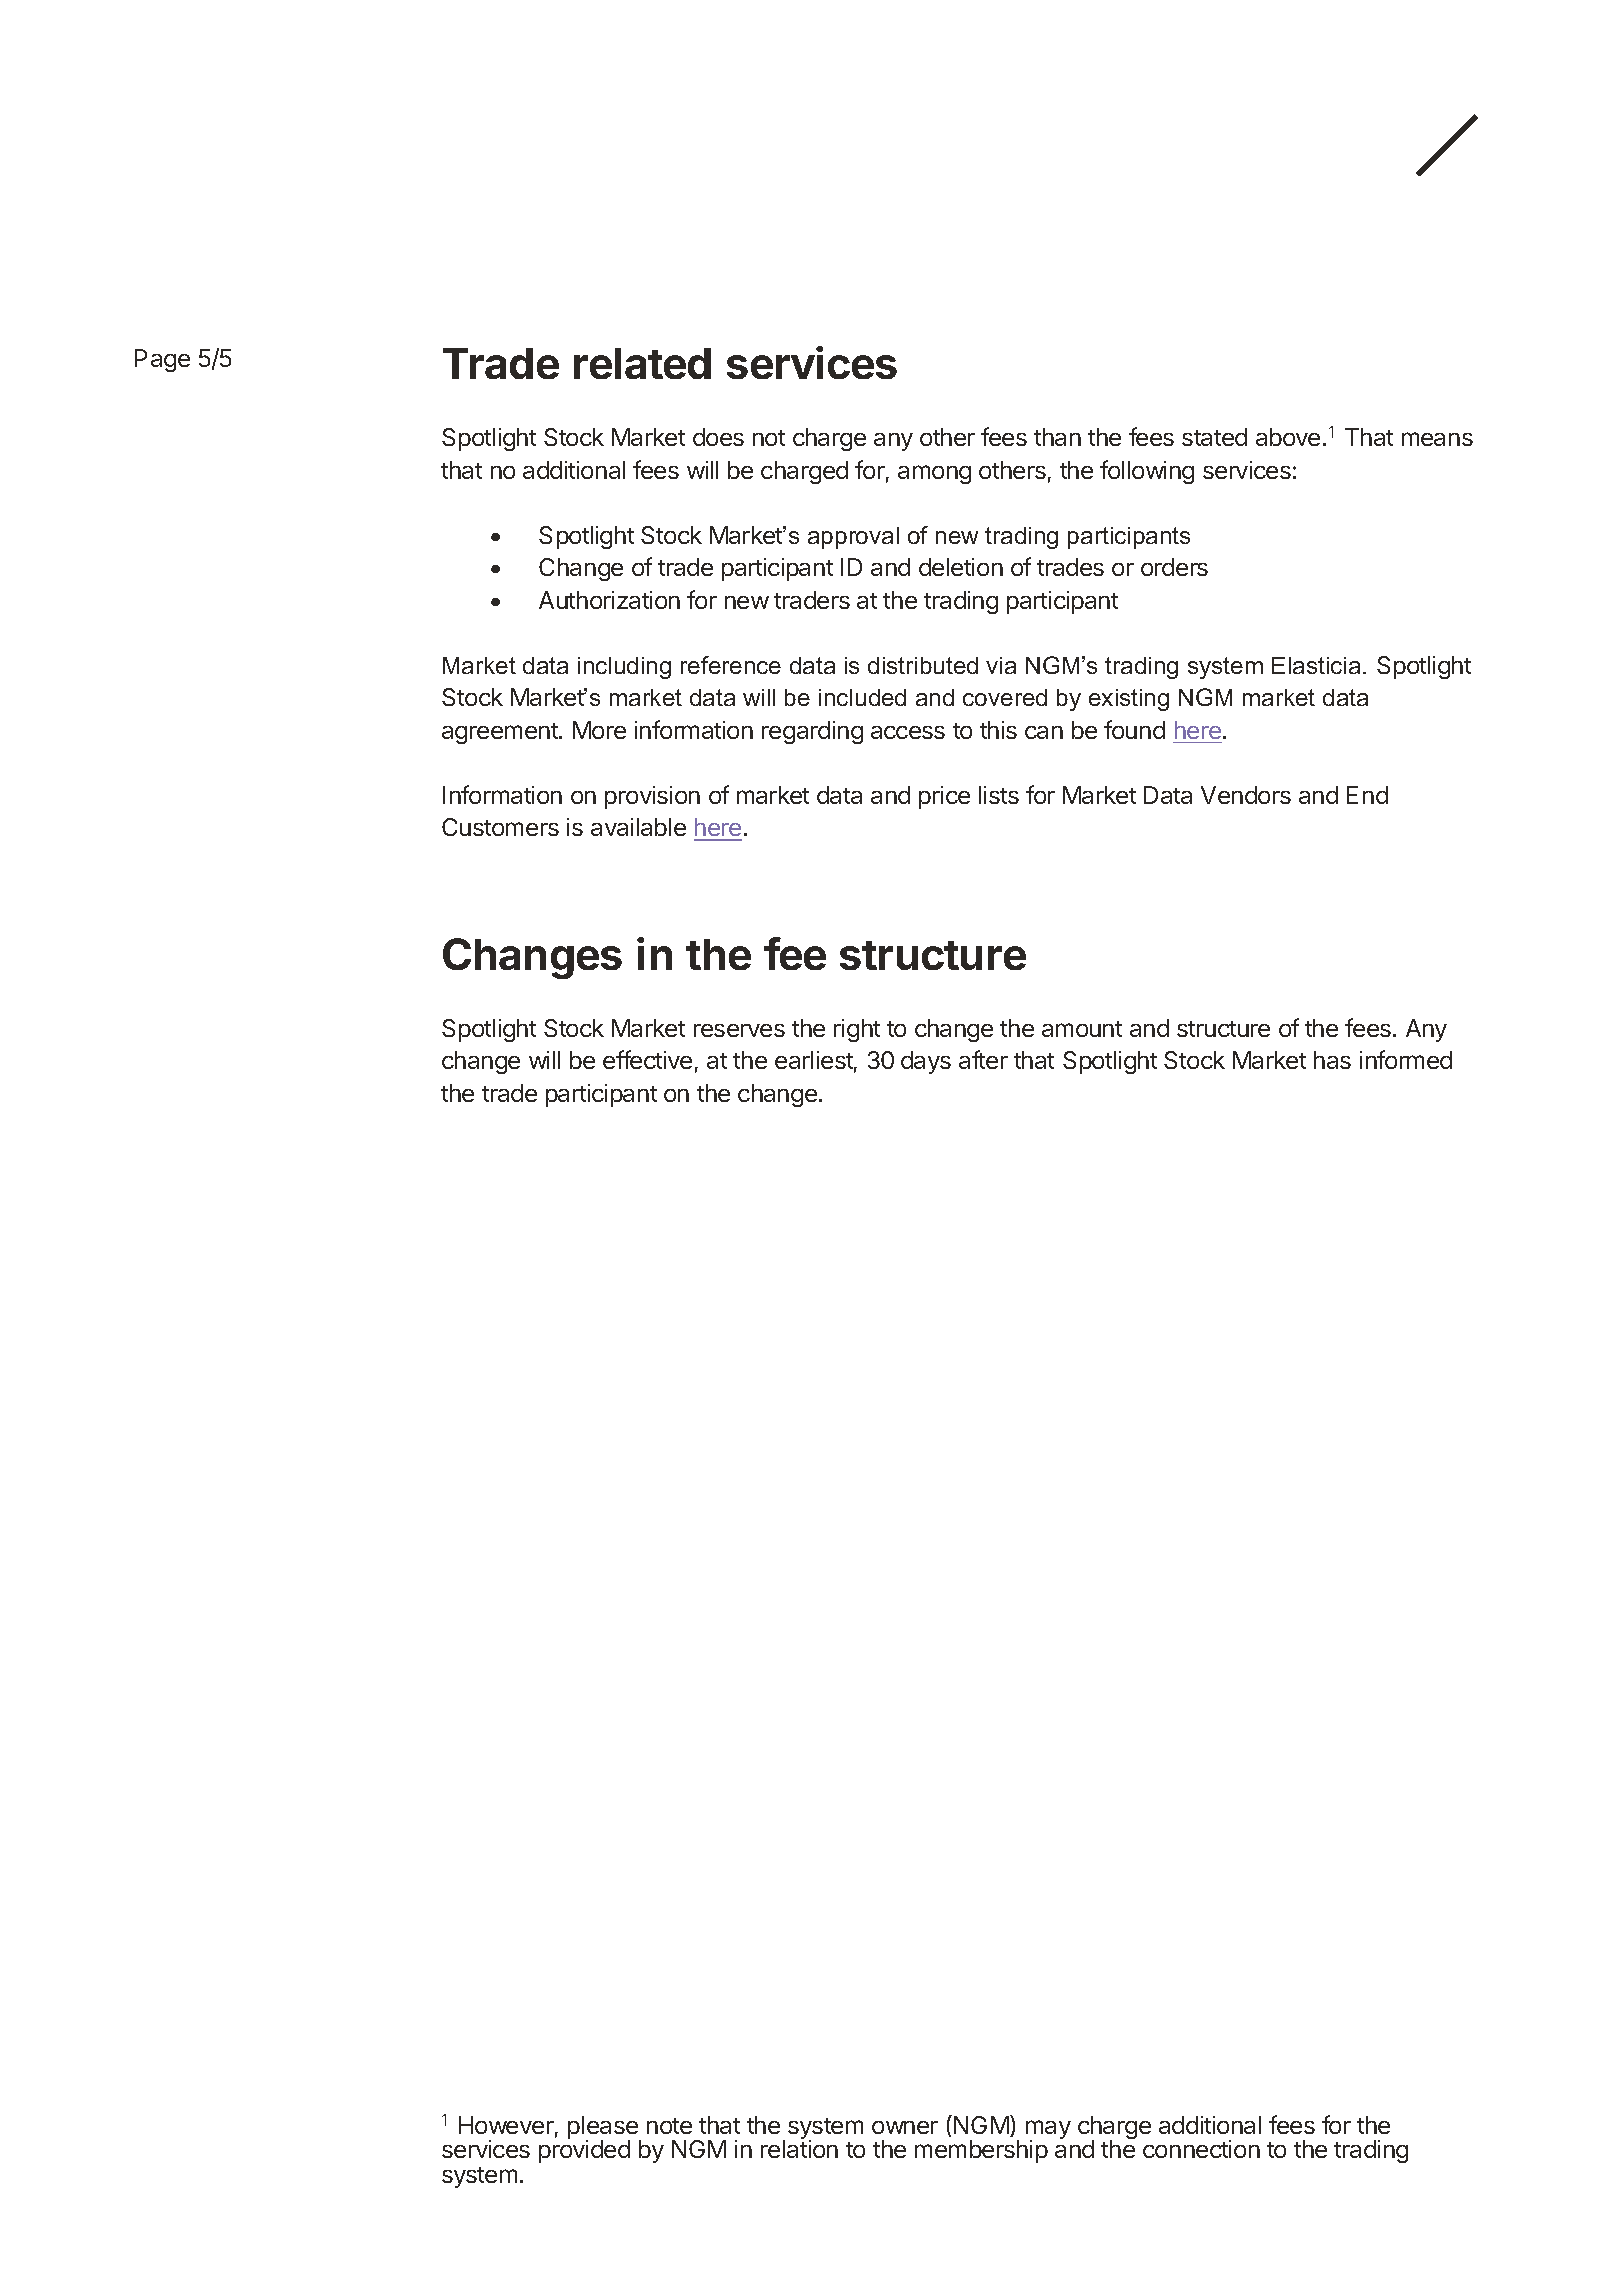 The height and width of the document is (2280, 1612). What do you see at coordinates (718, 437) in the document?
I see `does` at bounding box center [718, 437].
